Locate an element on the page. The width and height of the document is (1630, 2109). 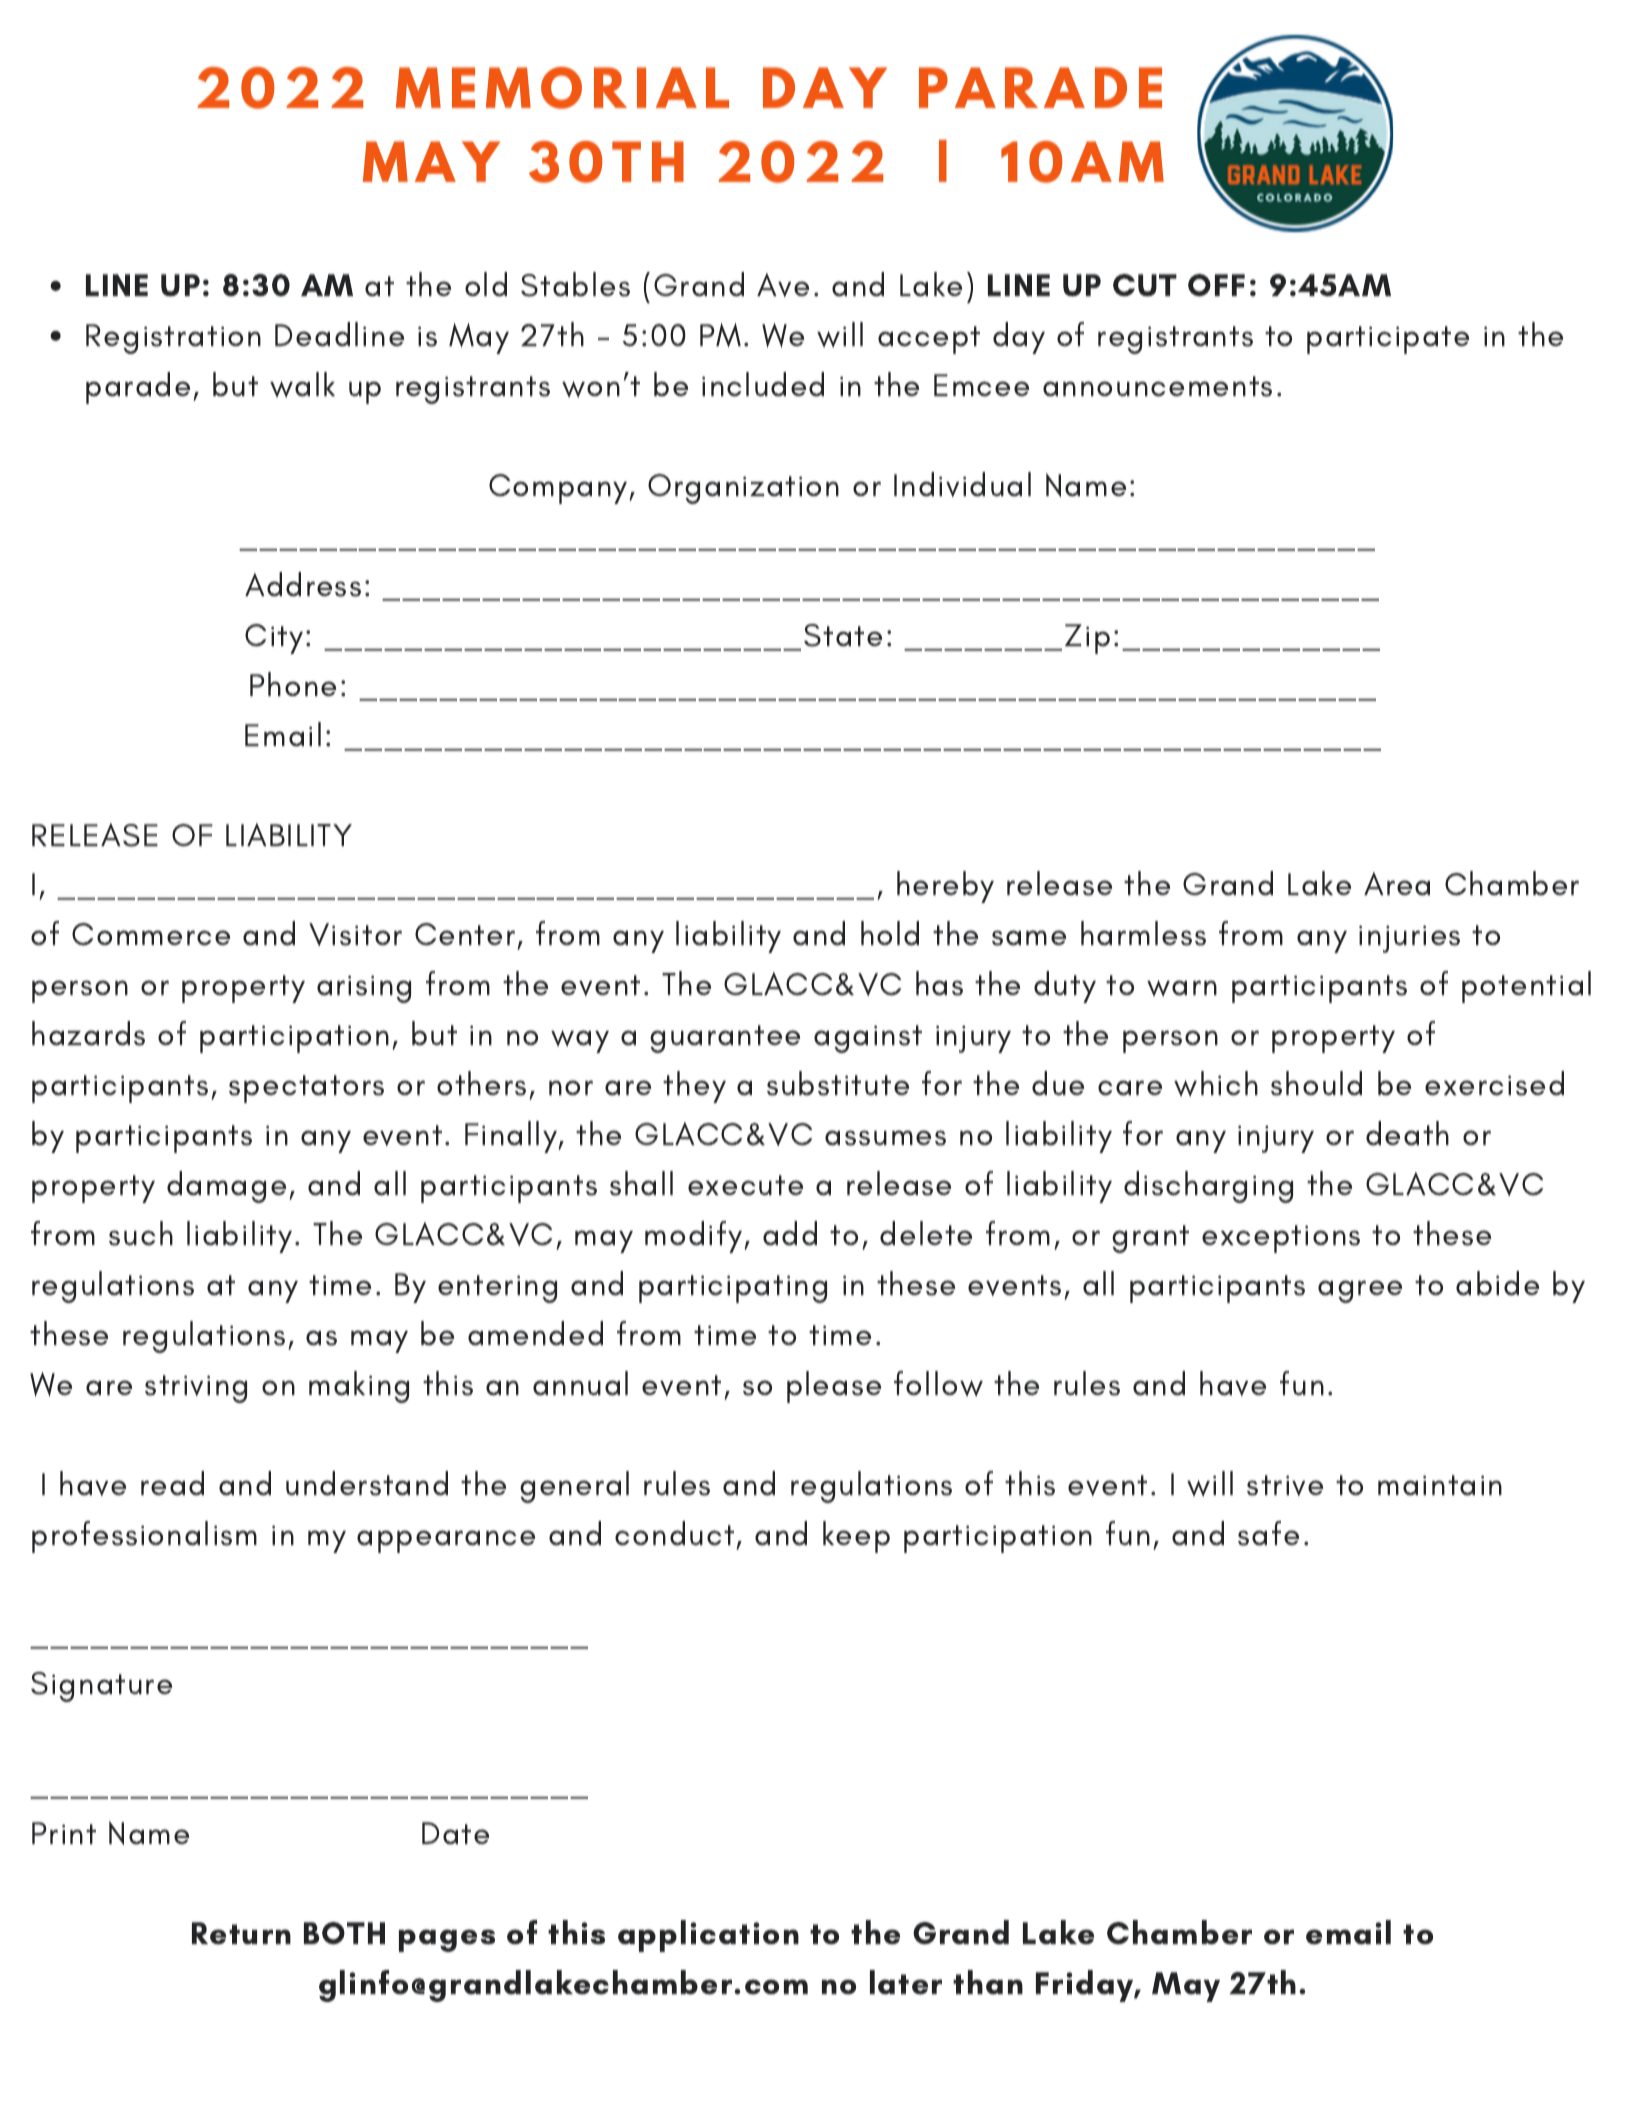
Return is located at coordinates (241, 1933).
